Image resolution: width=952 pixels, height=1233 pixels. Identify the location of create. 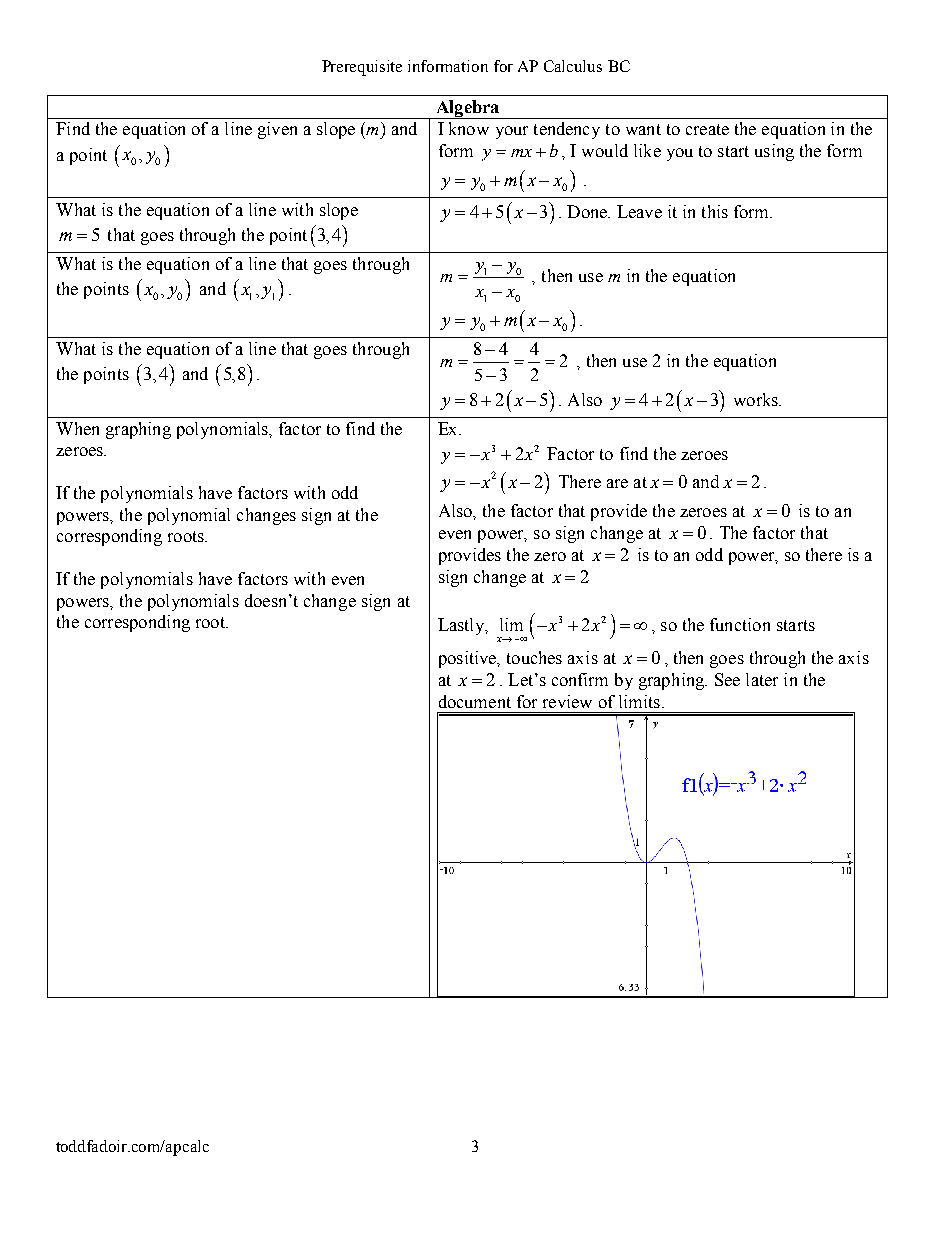
(707, 129).
